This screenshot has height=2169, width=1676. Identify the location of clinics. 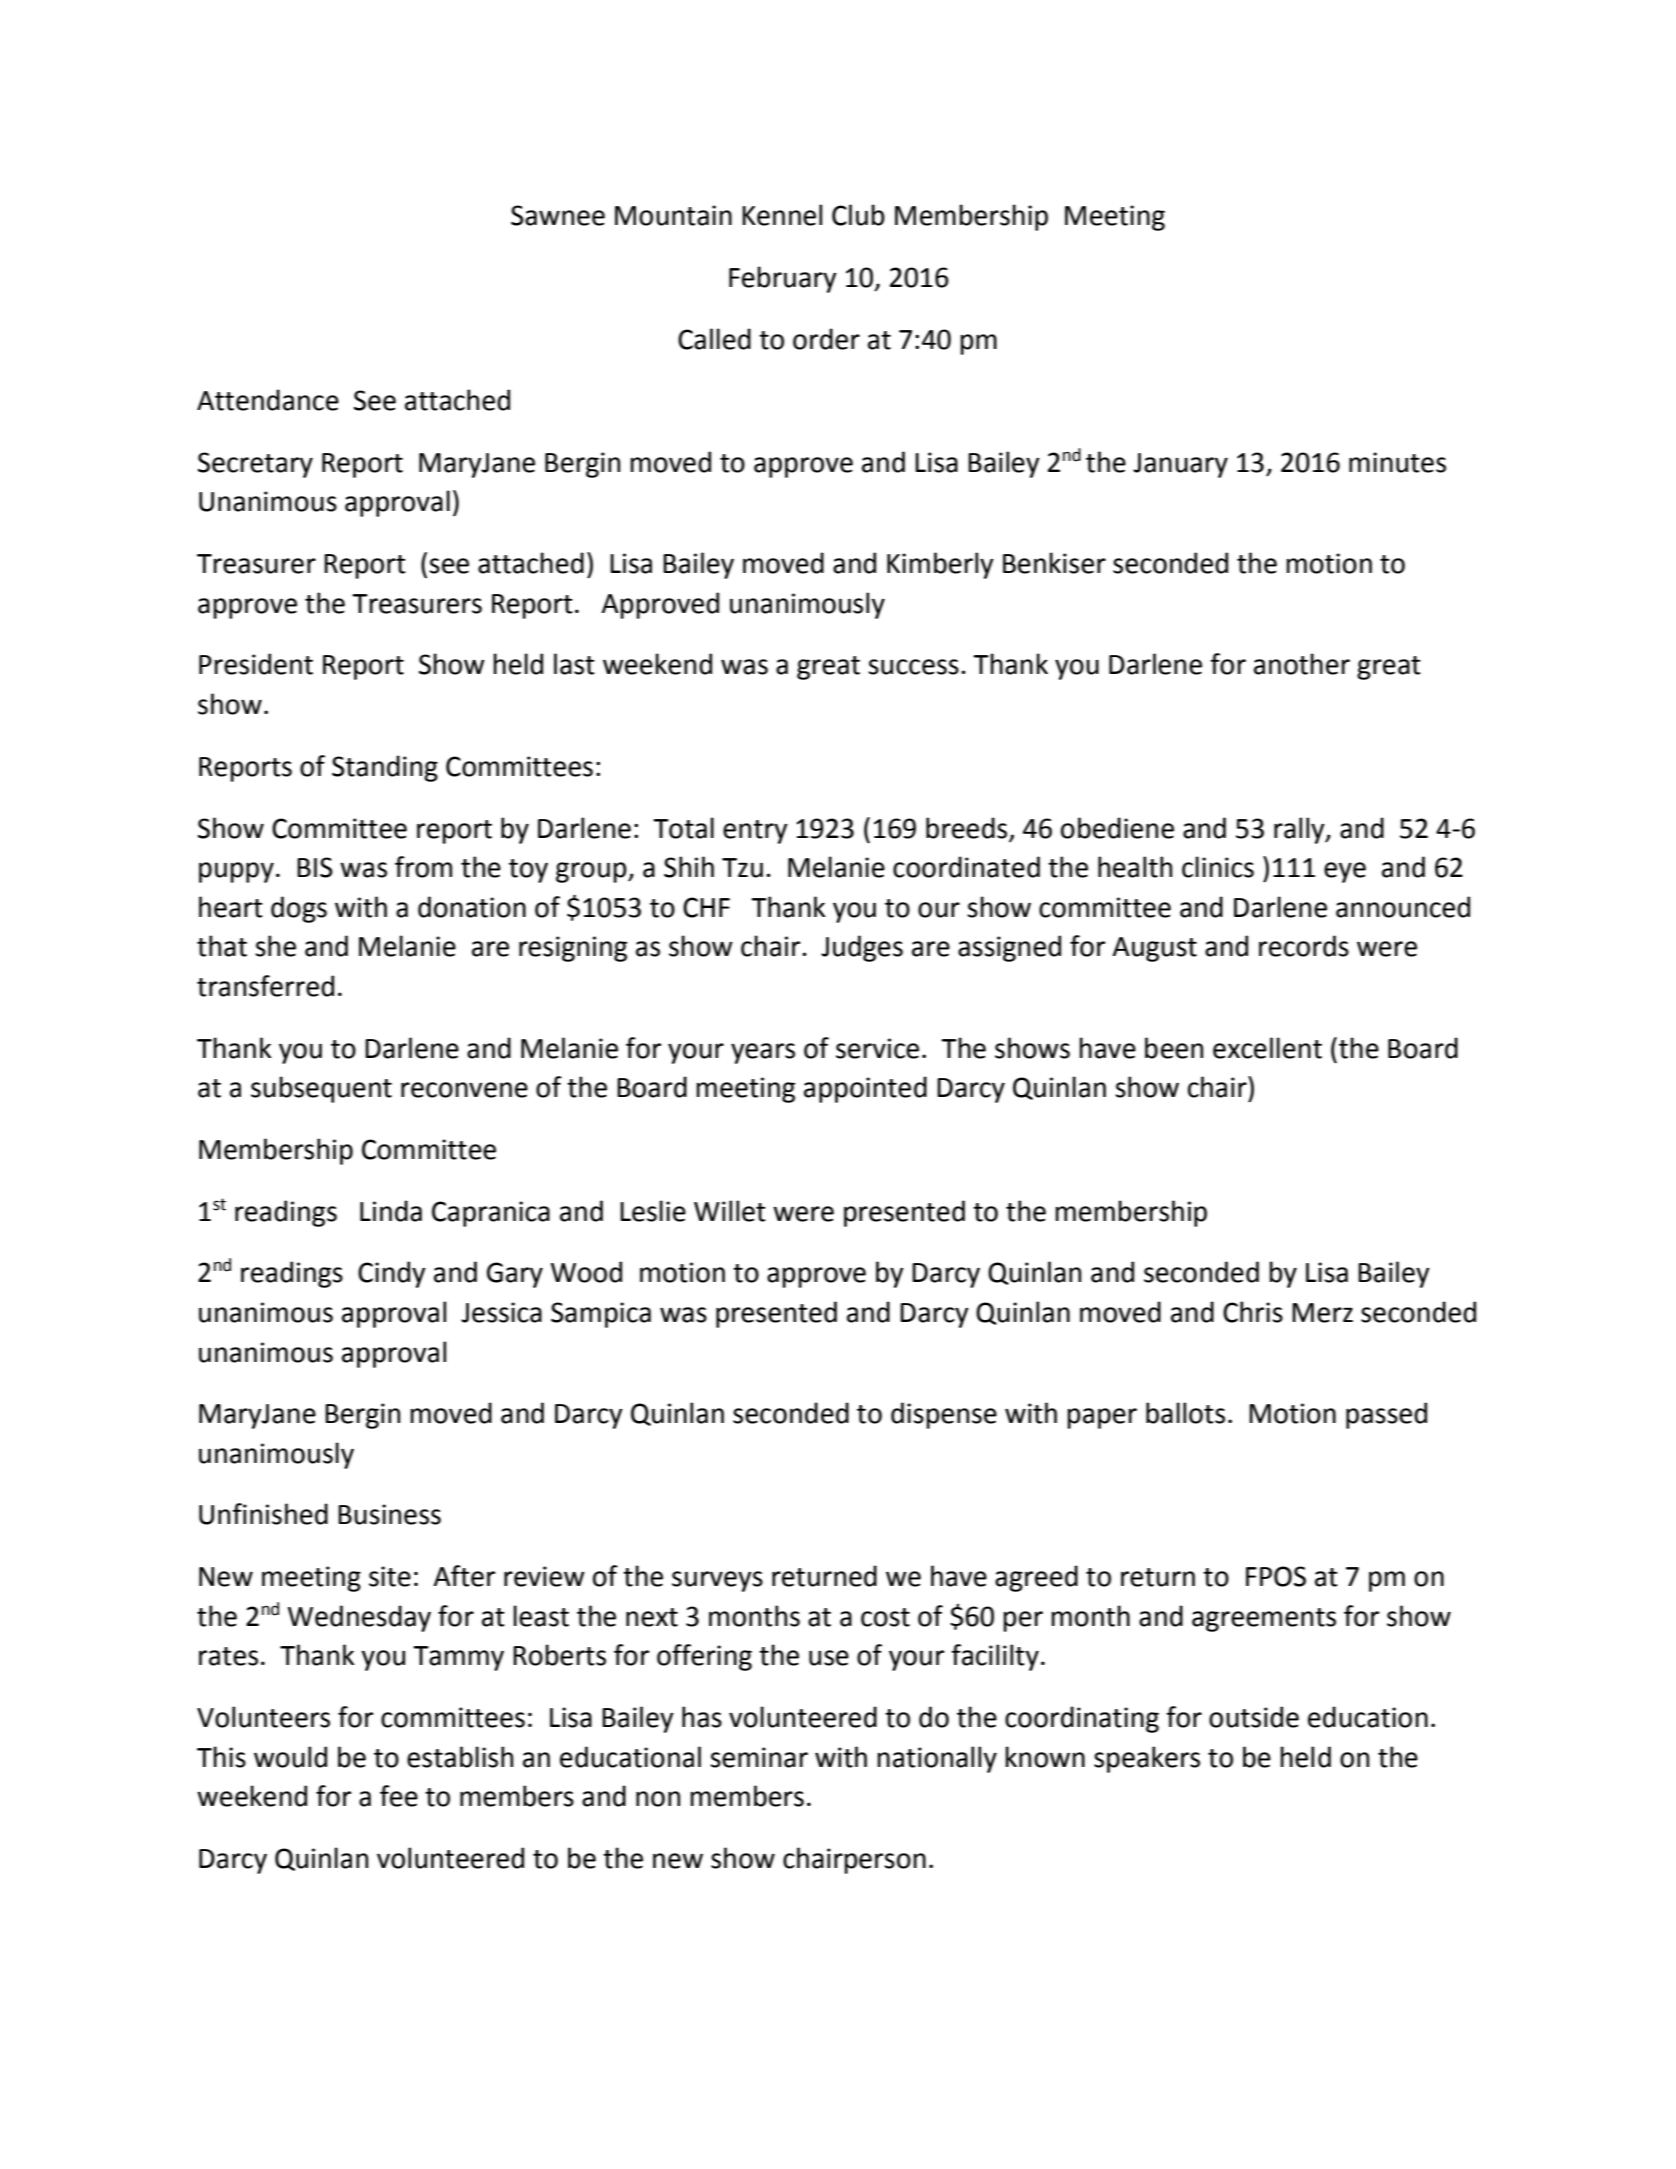
(1218, 867).
